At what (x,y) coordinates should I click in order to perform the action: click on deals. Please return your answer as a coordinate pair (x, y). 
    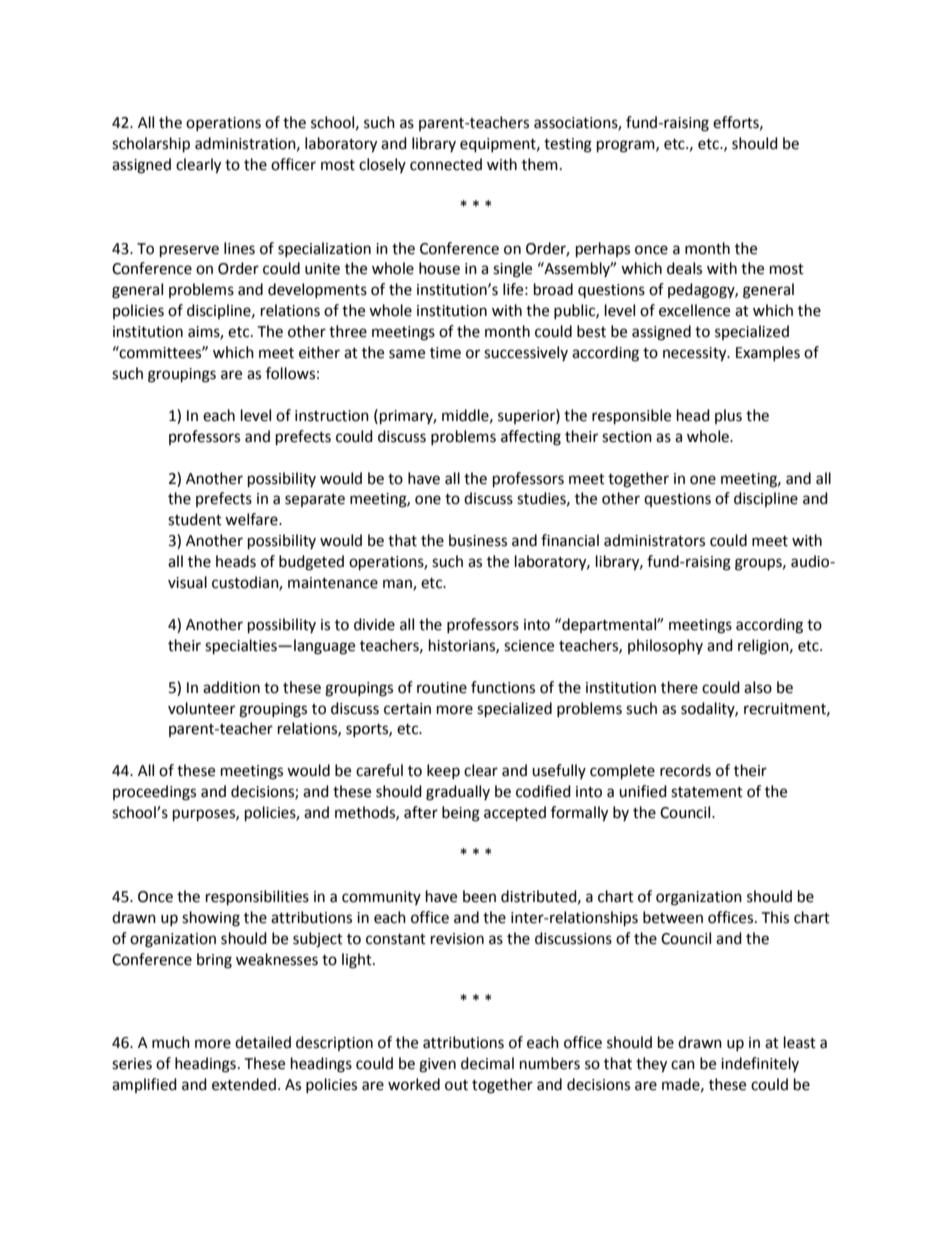
    Looking at the image, I should click on (684, 268).
